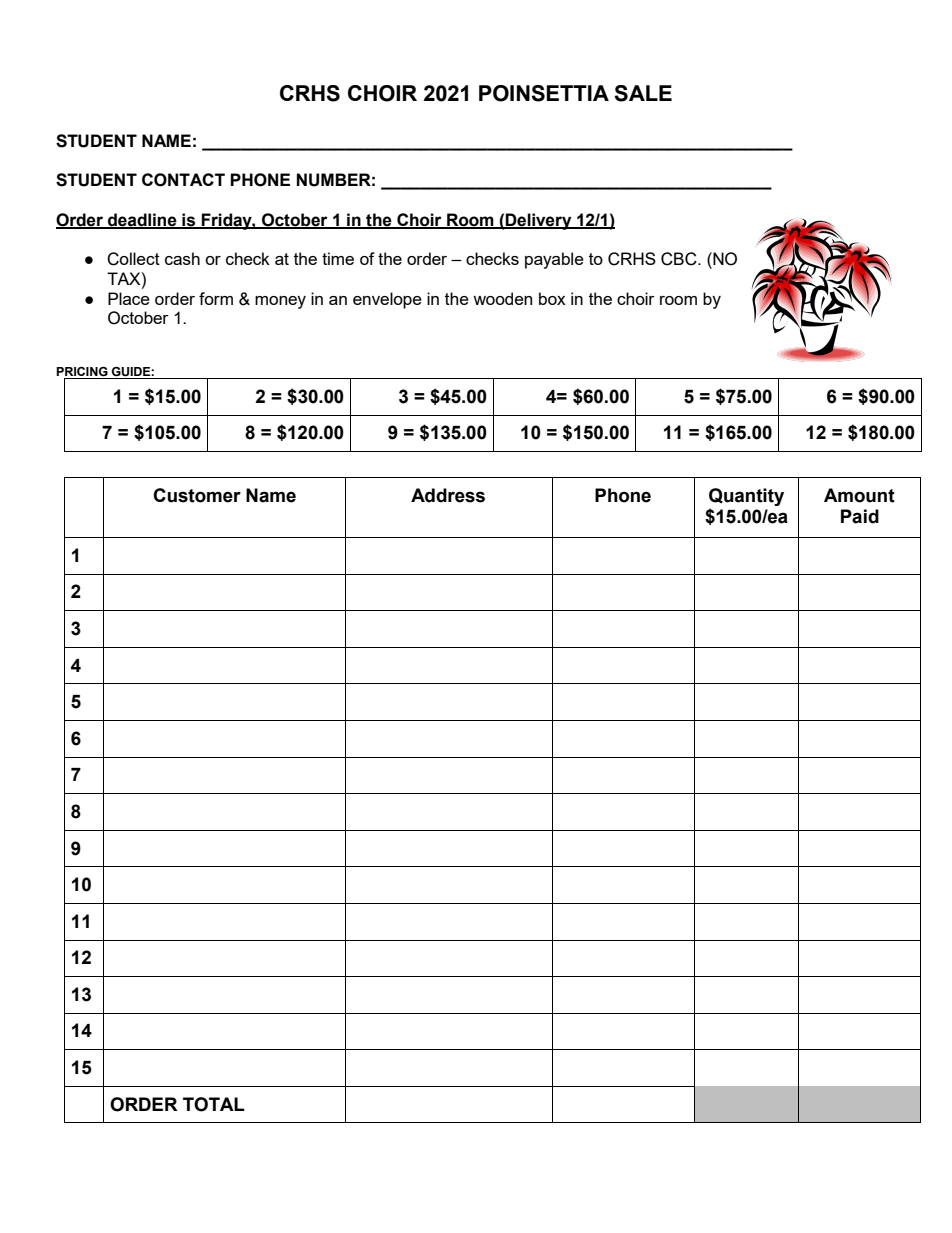 Image resolution: width=952 pixels, height=1233 pixels. Describe the element at coordinates (214, 1104) in the screenshot. I see `TOTAL` at that location.
